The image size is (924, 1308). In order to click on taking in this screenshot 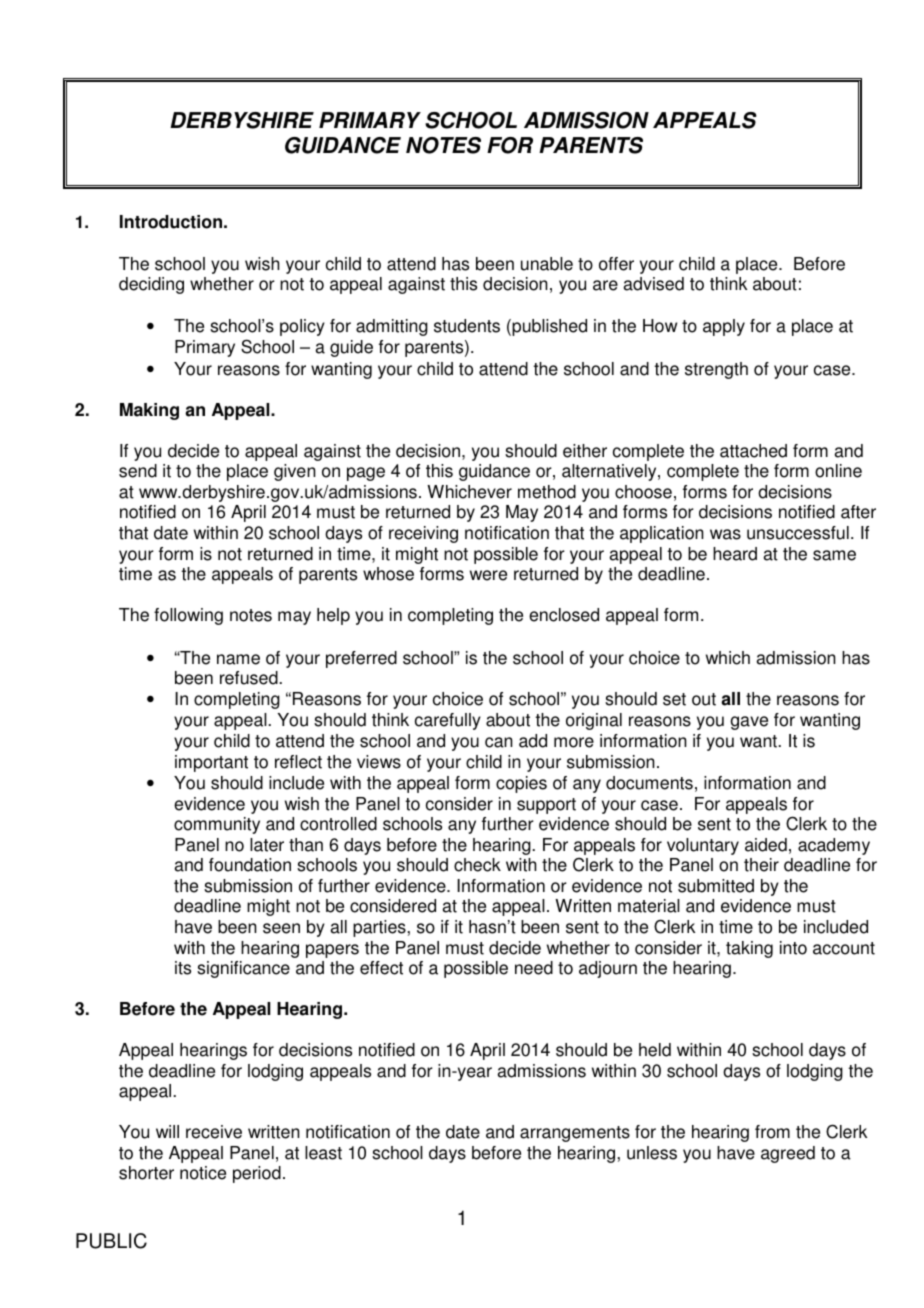, I will do `click(749, 949)`.
